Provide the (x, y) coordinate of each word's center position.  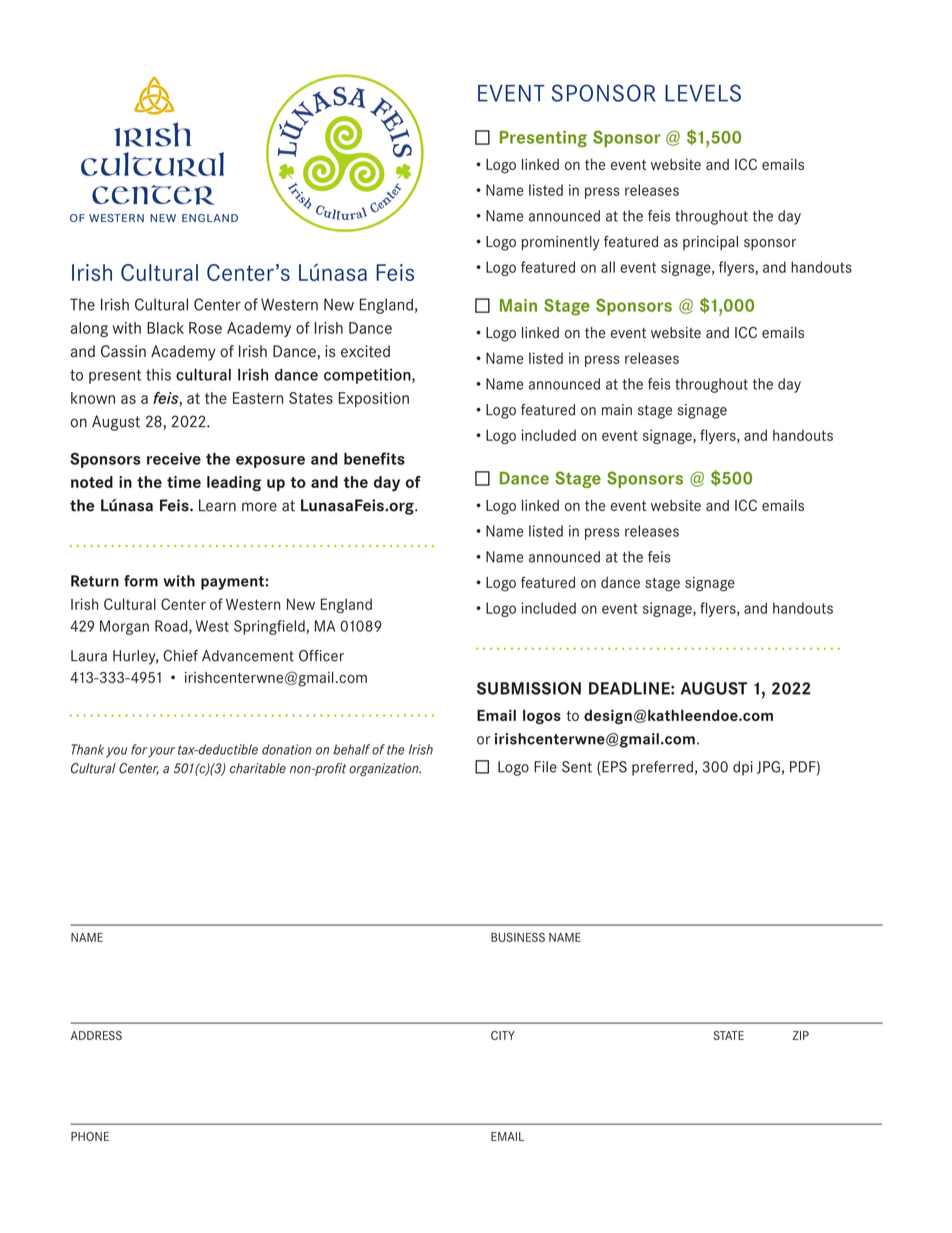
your (161, 752)
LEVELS (703, 93)
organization (385, 769)
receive (174, 458)
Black (165, 328)
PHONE (90, 1136)
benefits (374, 458)
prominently (561, 243)
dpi (743, 768)
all (608, 267)
